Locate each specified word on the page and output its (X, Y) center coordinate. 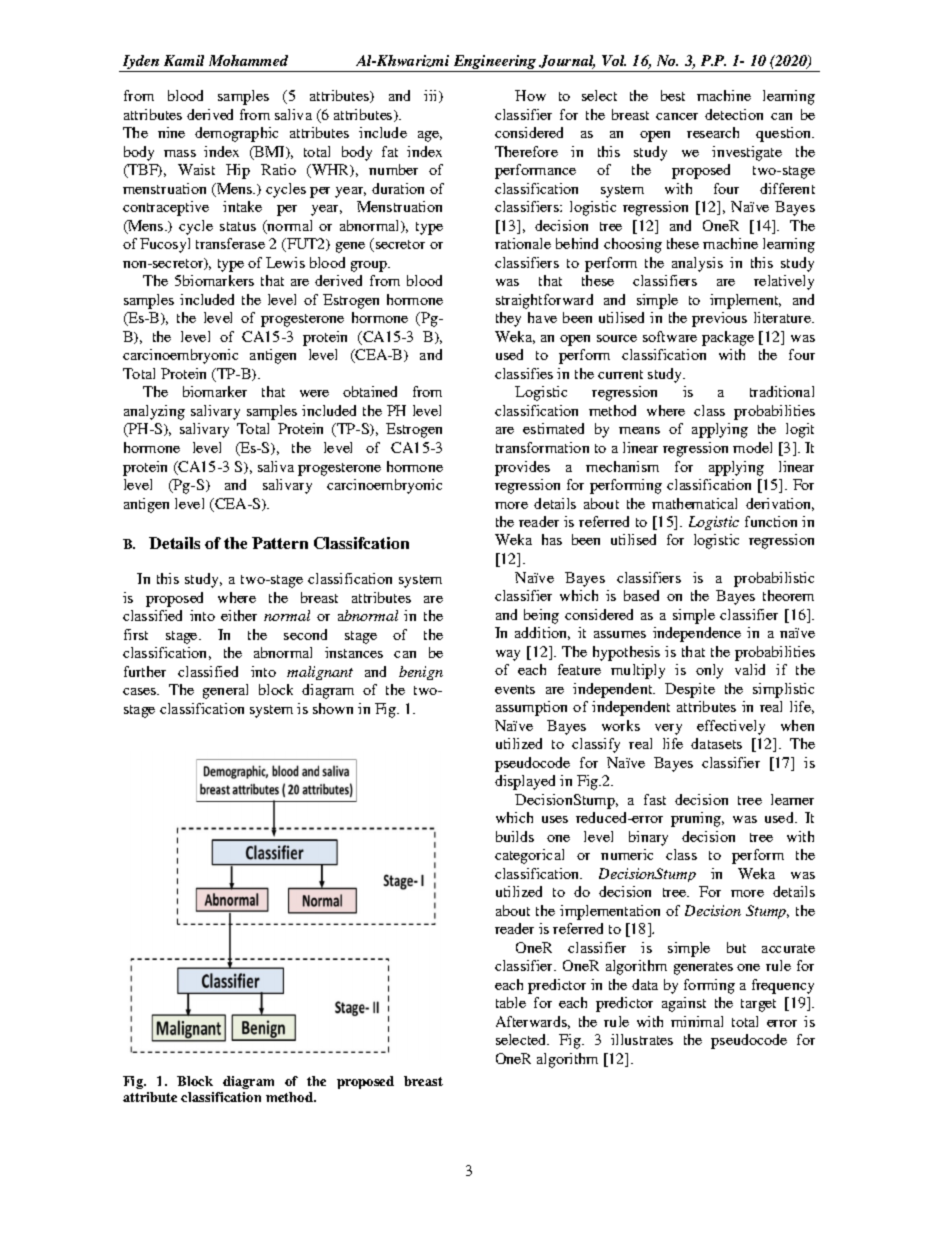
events (515, 689)
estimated (553, 428)
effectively (731, 727)
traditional (782, 391)
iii (432, 96)
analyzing (154, 412)
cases (141, 691)
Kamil (184, 60)
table (511, 1002)
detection (734, 114)
